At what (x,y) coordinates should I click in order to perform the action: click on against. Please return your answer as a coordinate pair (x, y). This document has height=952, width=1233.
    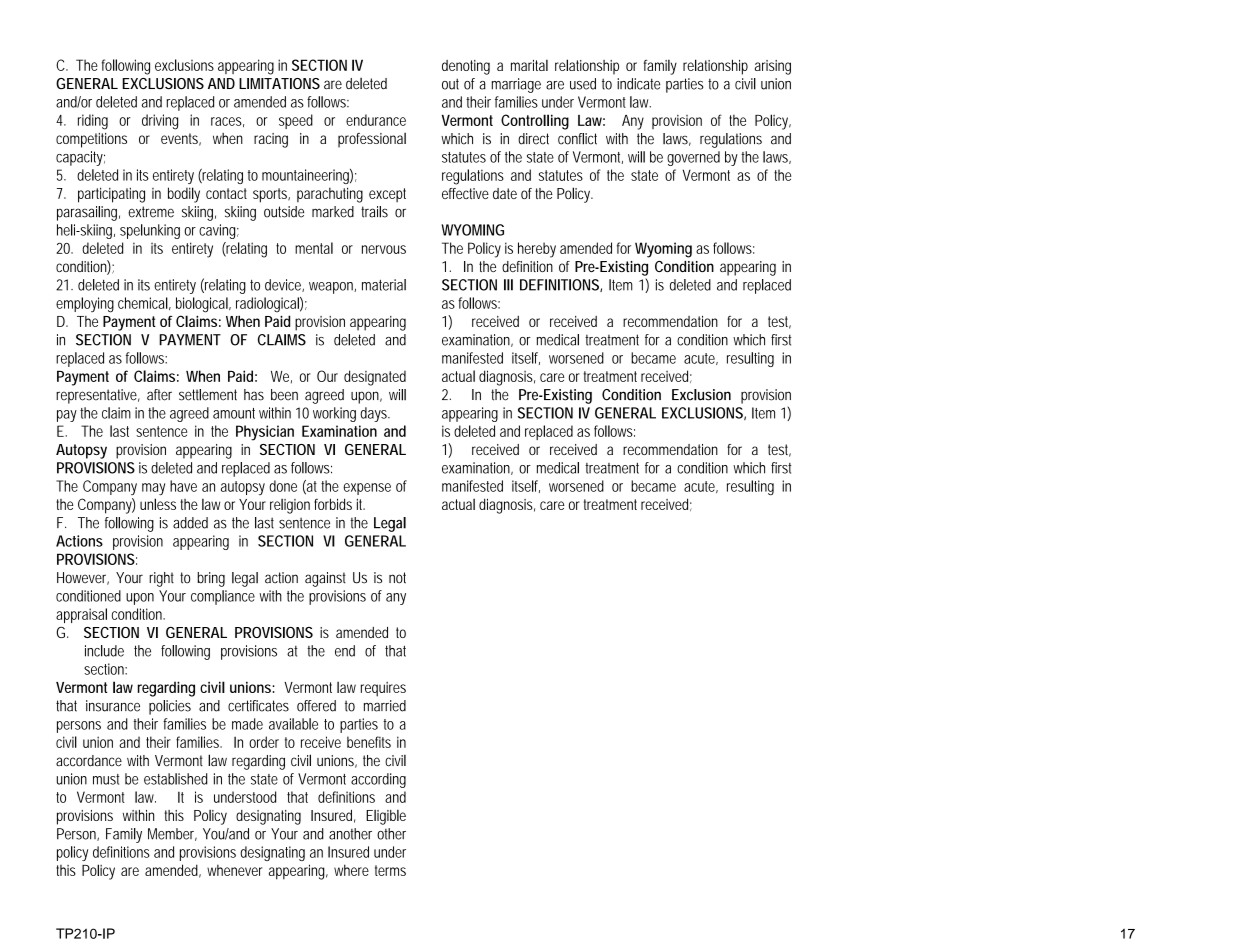
    Looking at the image, I should click on (325, 579).
